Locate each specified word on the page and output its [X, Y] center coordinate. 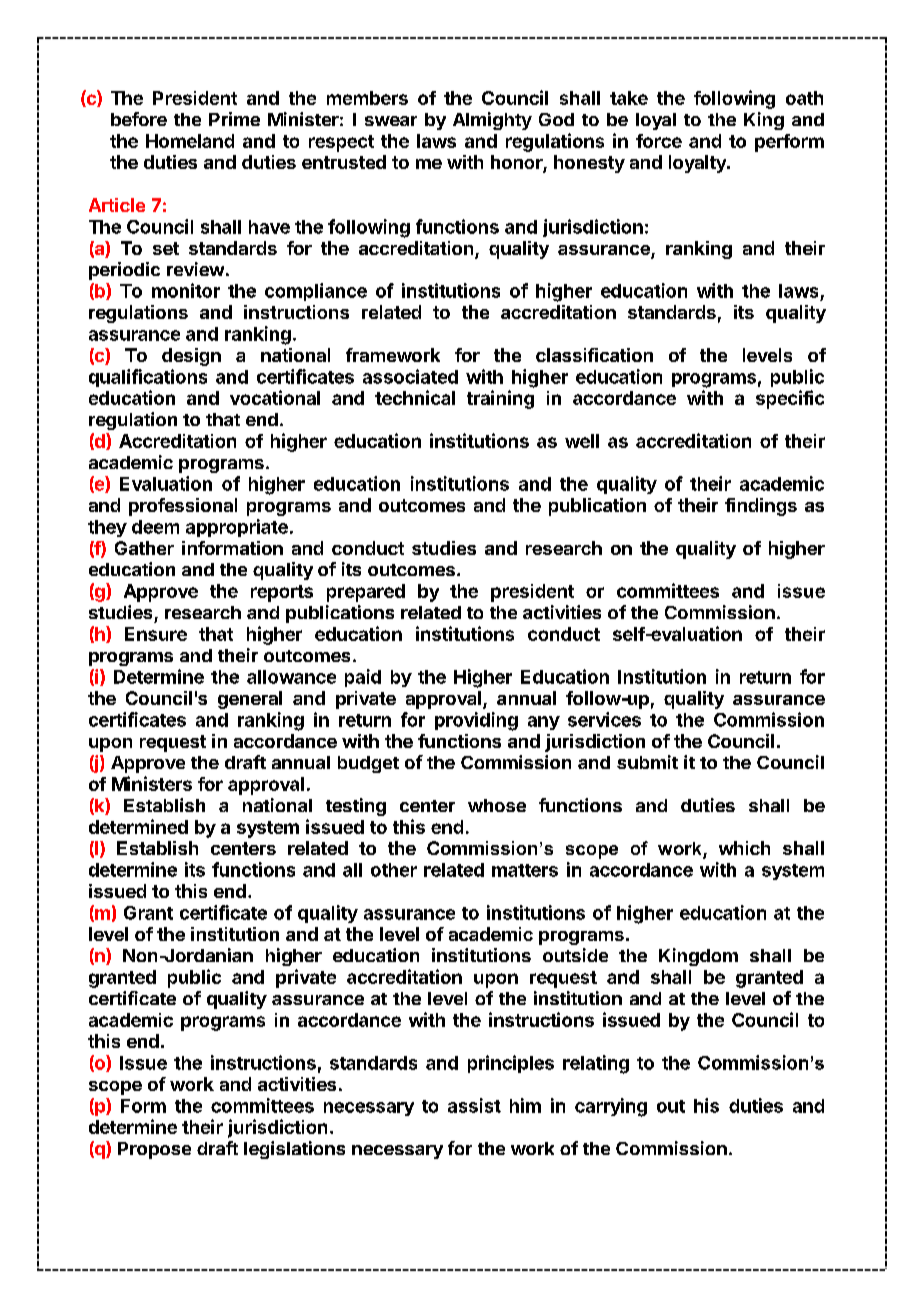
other [394, 870]
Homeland [190, 141]
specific [790, 399]
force [659, 141]
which [744, 848]
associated [410, 376]
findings [761, 507]
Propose [154, 1150]
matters [525, 870]
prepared [366, 593]
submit [647, 762]
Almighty [492, 121]
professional [183, 507]
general [250, 700]
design [191, 357]
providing [476, 721]
